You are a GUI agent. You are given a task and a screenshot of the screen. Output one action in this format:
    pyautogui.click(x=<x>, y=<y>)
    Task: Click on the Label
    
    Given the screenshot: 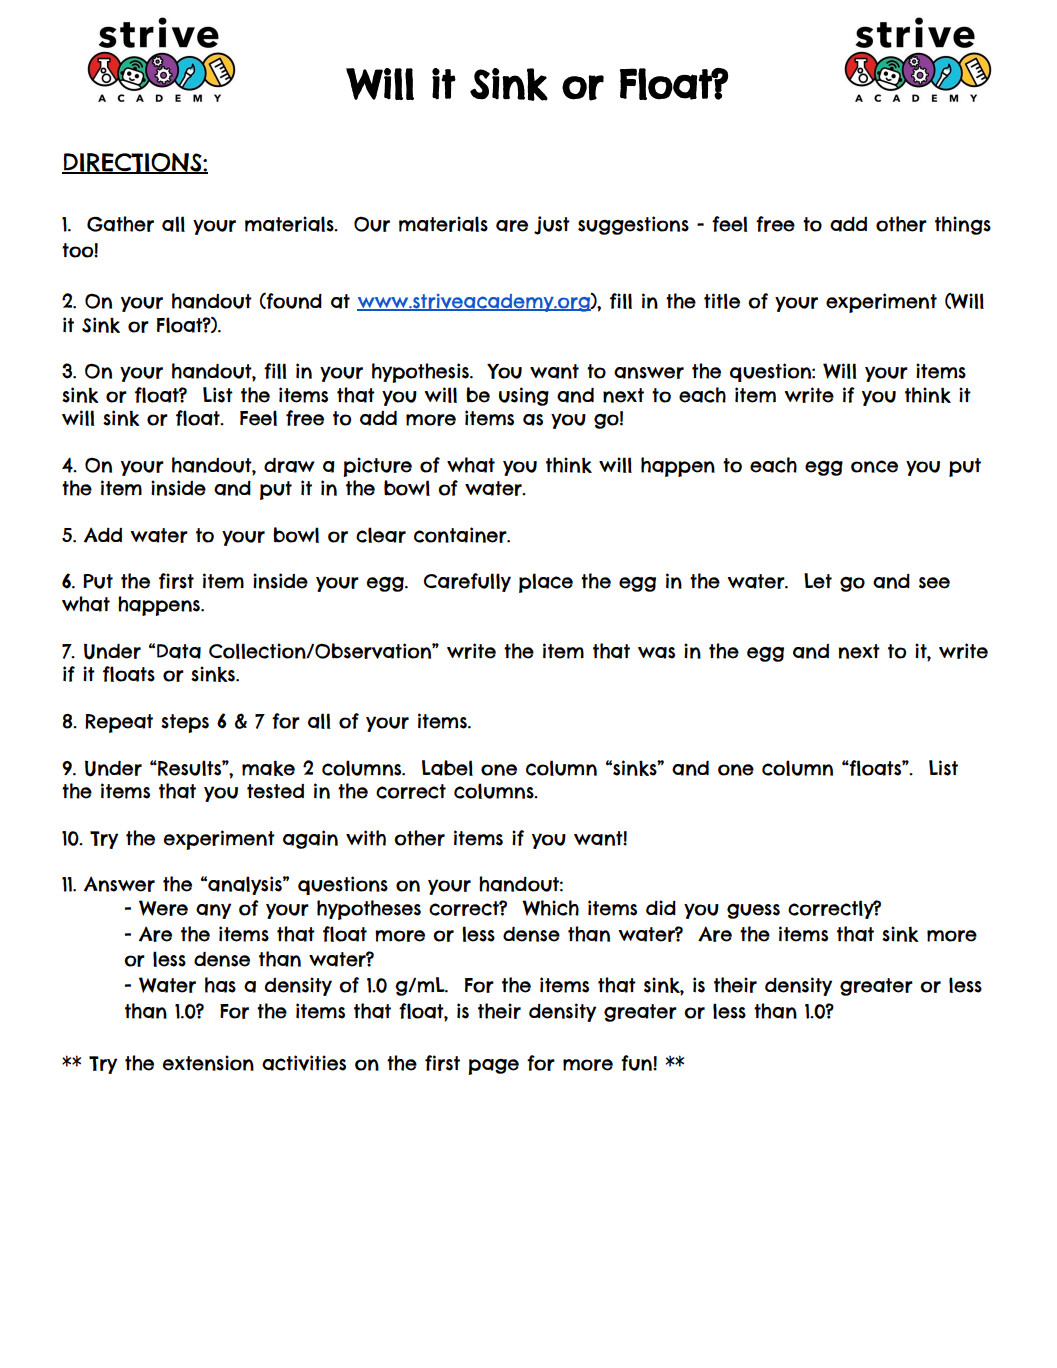 What is the action you would take?
    pyautogui.click(x=447, y=768)
